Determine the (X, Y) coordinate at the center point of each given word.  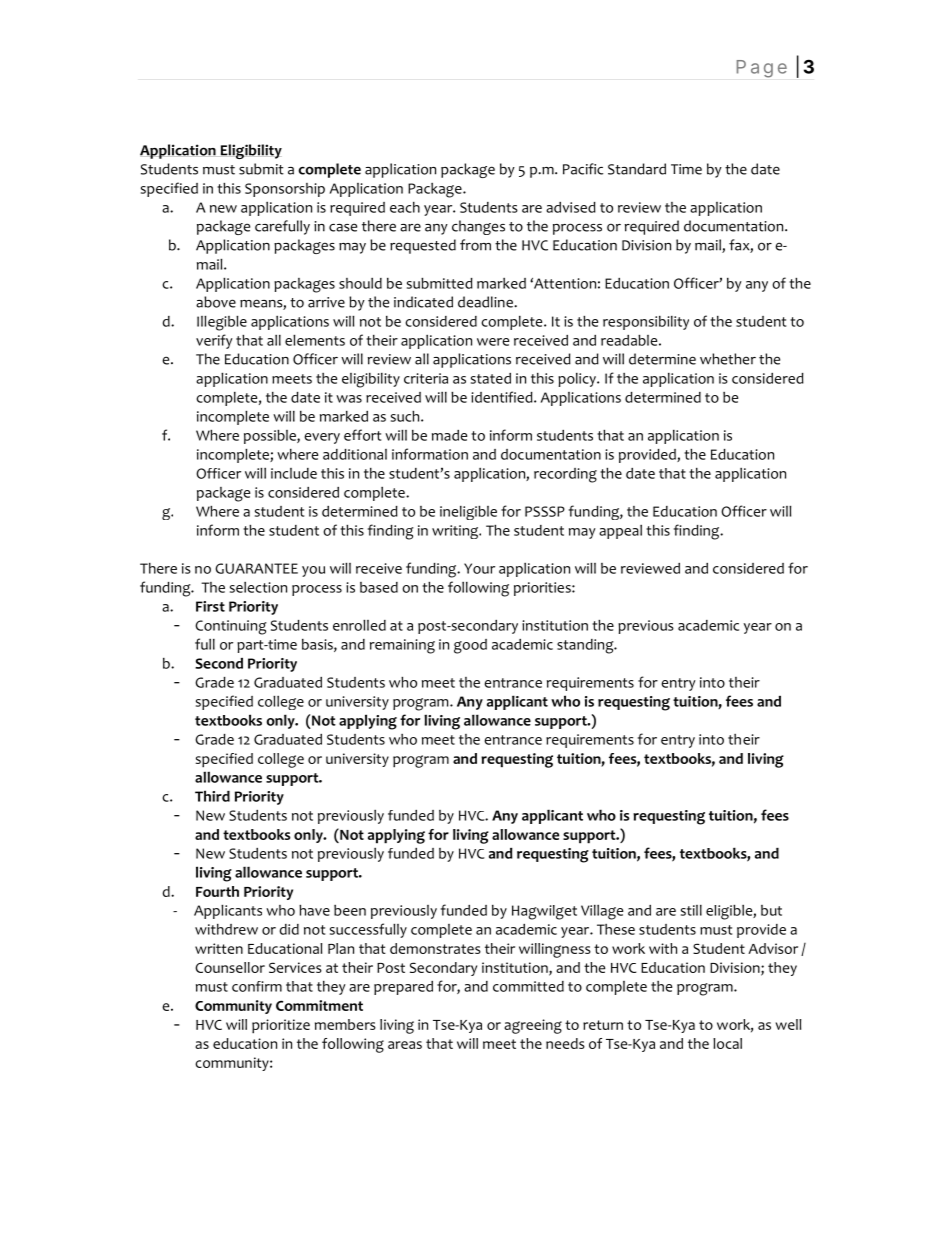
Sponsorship (285, 190)
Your (479, 568)
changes (478, 227)
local (727, 1043)
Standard (637, 169)
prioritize (281, 1026)
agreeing (533, 1026)
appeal (620, 532)
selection (258, 587)
